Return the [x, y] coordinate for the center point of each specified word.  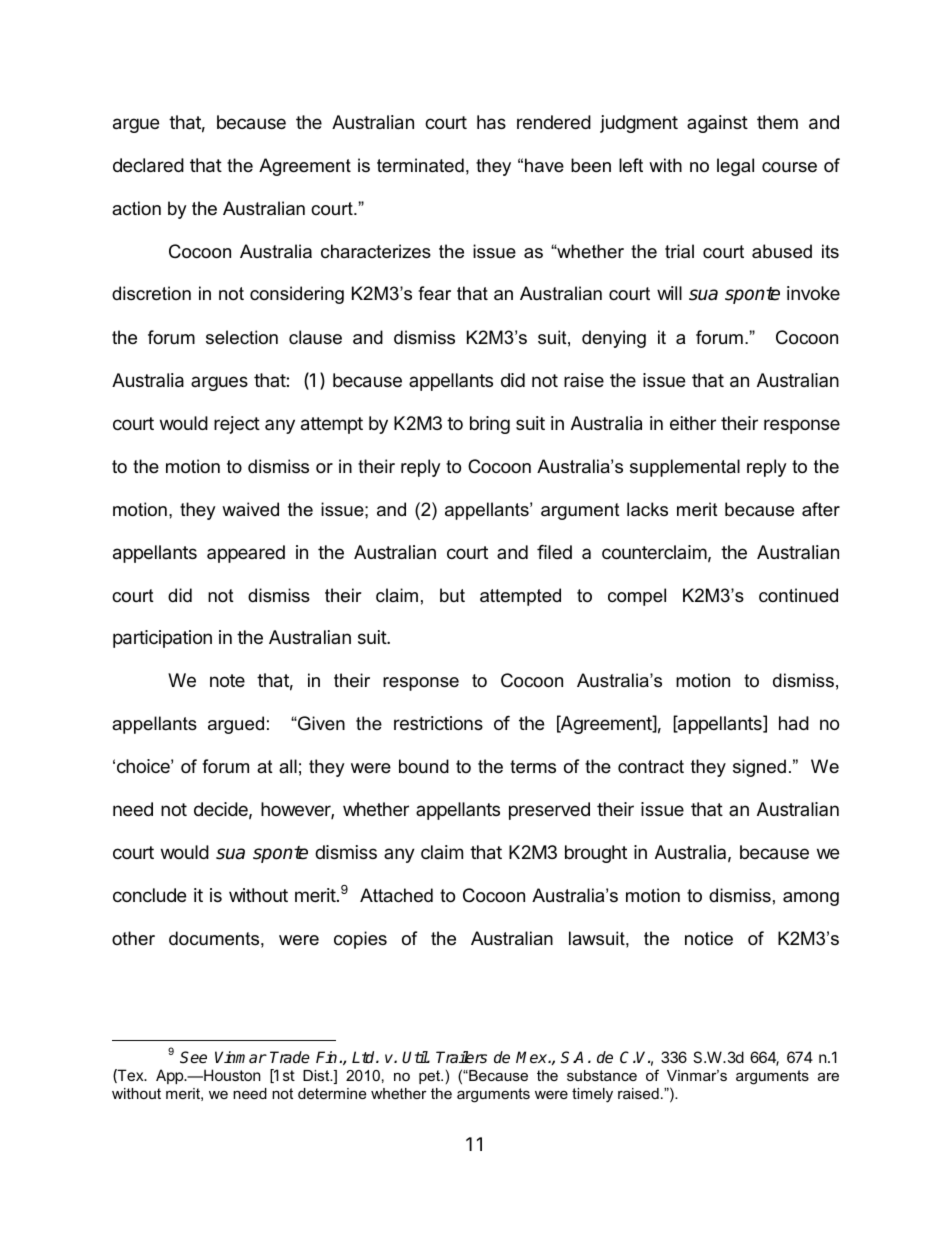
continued [798, 595]
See [193, 1057]
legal [735, 167]
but [452, 595]
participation [162, 639]
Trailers [461, 1057]
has [491, 122]
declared [148, 165]
